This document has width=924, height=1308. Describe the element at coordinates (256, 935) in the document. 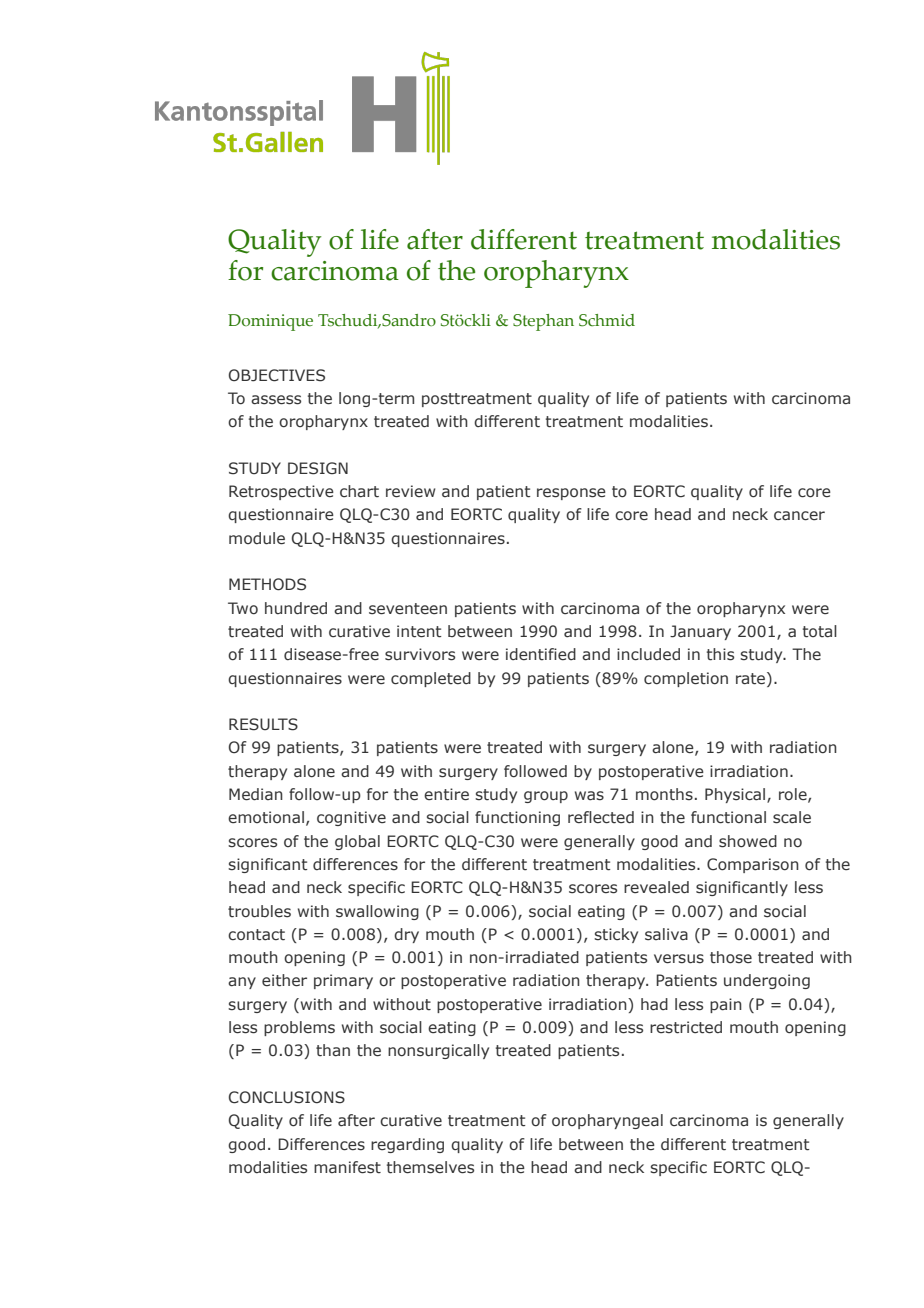

I see `contact` at that location.
